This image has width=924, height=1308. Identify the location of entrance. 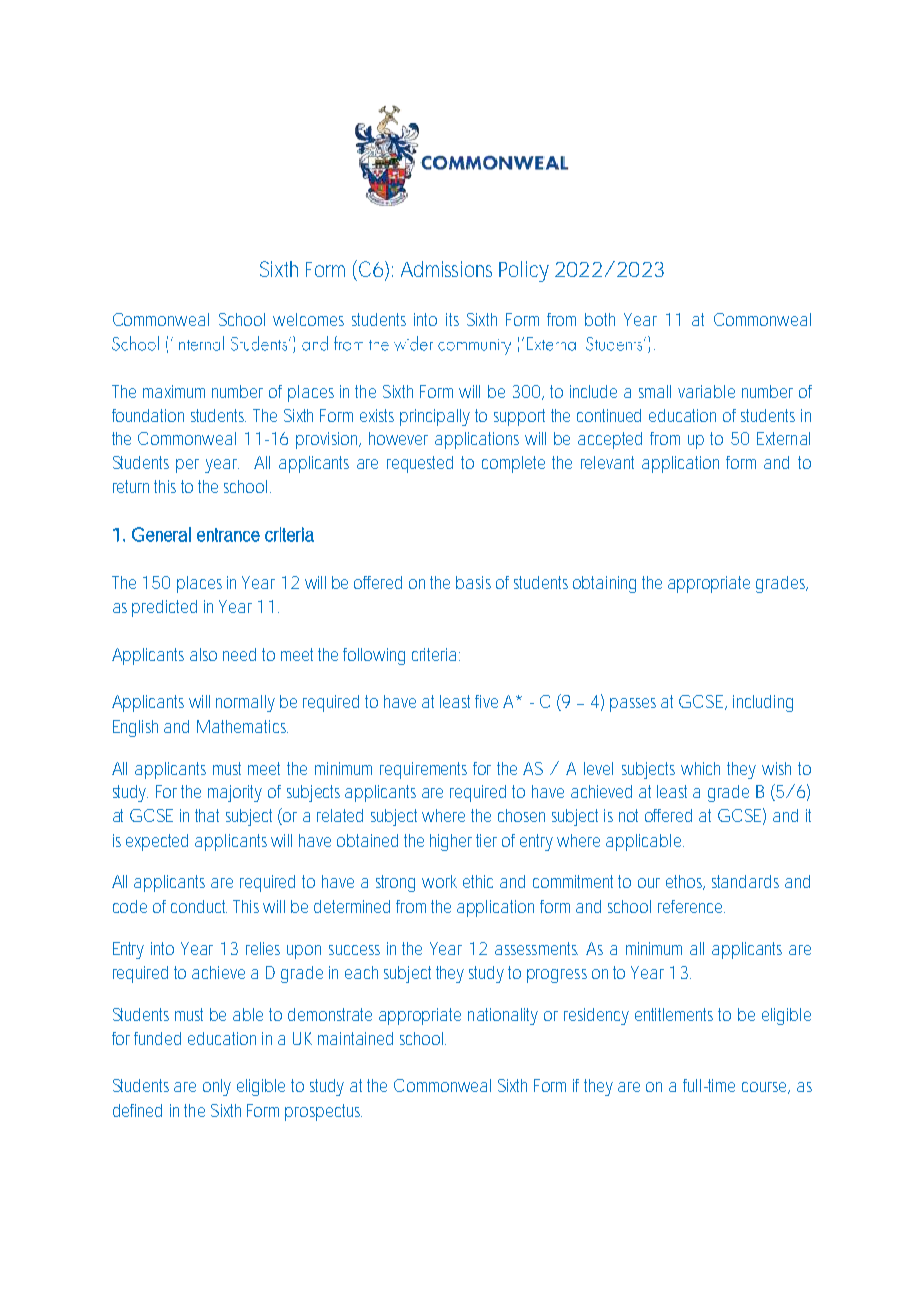
(228, 535).
